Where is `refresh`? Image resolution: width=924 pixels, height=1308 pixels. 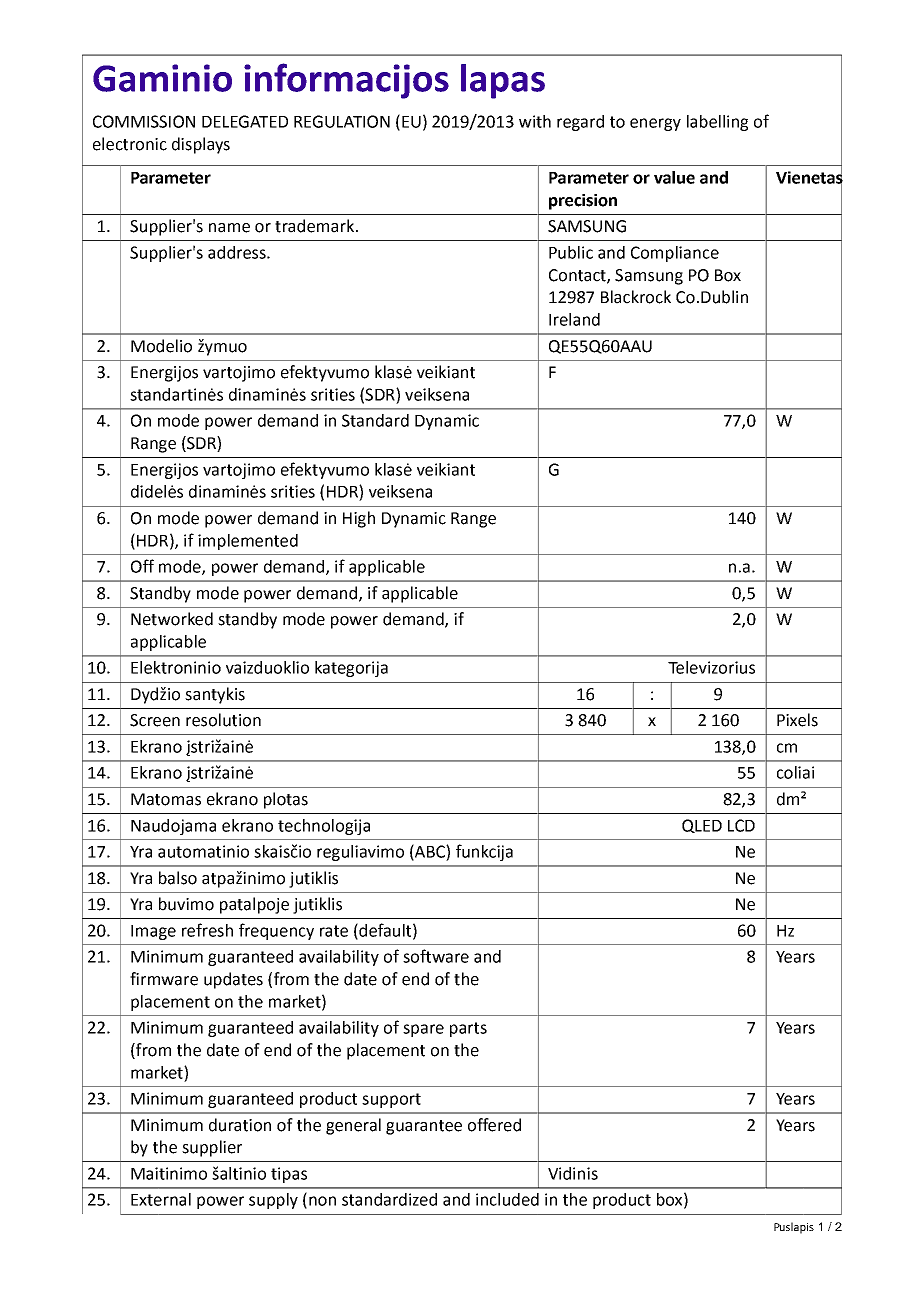 refresh is located at coordinates (207, 930).
